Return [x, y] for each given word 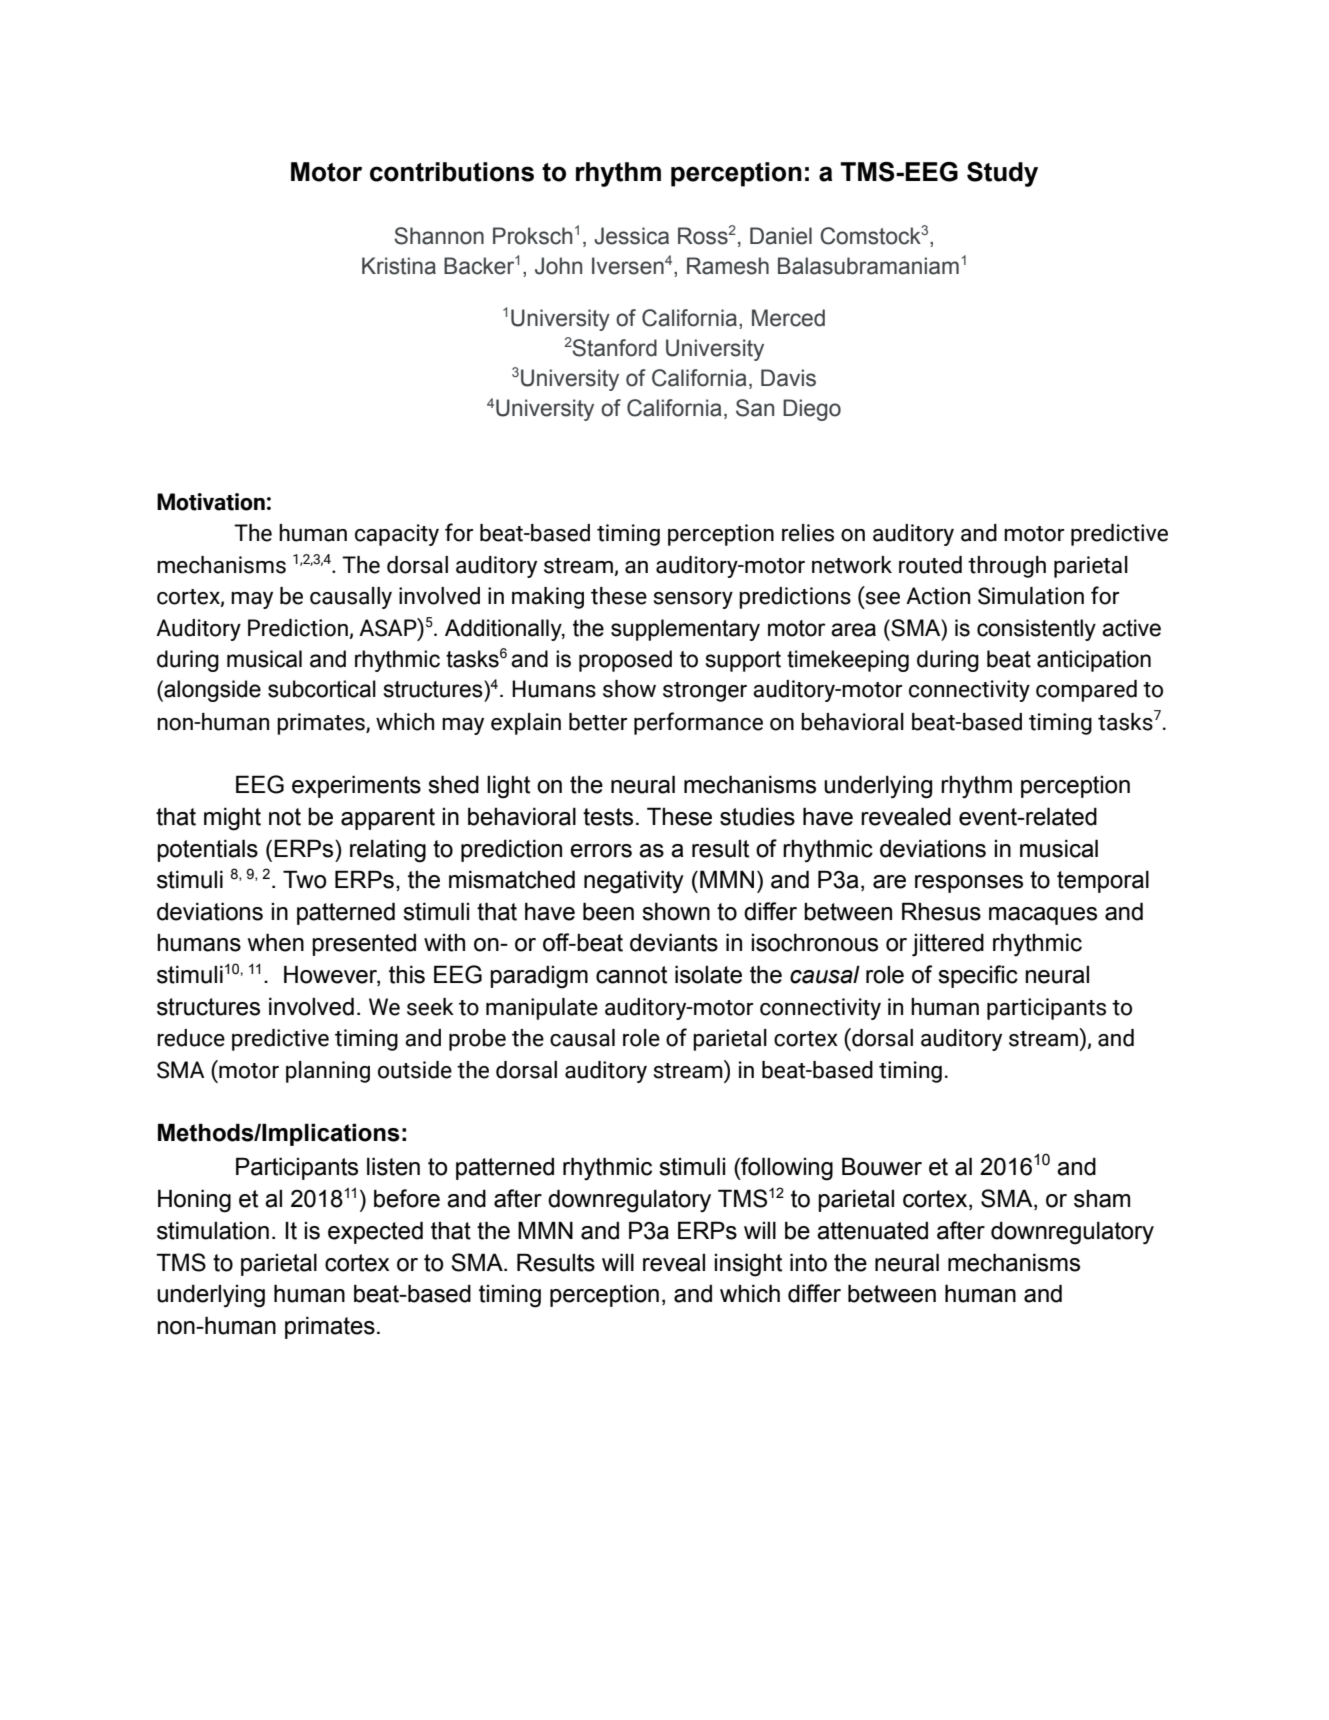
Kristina [399, 266]
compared [1086, 691]
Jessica [631, 236]
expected [375, 1232]
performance [698, 723]
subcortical [322, 689]
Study [1002, 174]
